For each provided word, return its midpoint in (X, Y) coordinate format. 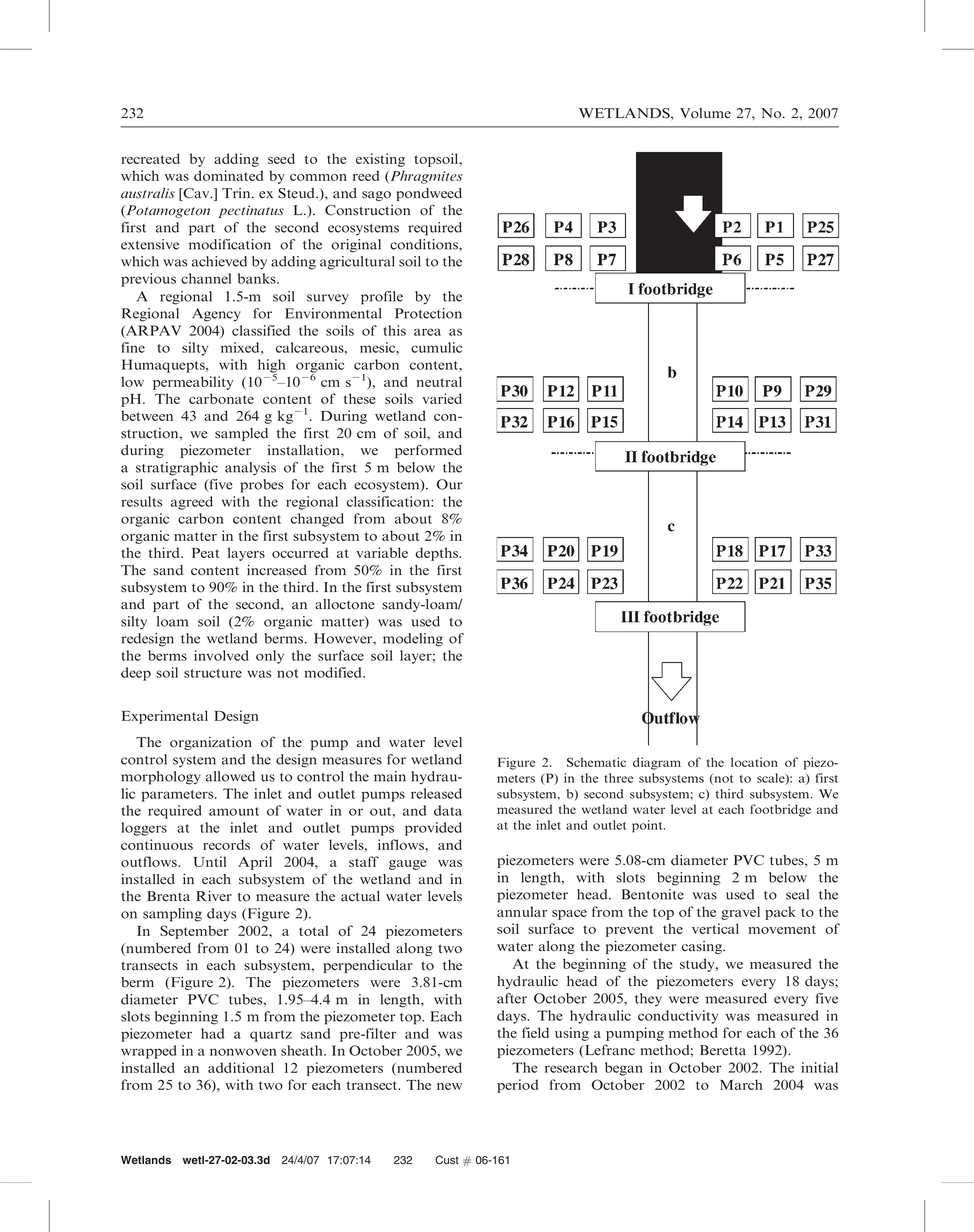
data (448, 810)
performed (428, 451)
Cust (447, 1160)
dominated (228, 175)
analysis (250, 469)
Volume (705, 113)
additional (241, 1067)
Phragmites (425, 177)
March (741, 1084)
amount (234, 811)
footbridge (780, 810)
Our (449, 484)
